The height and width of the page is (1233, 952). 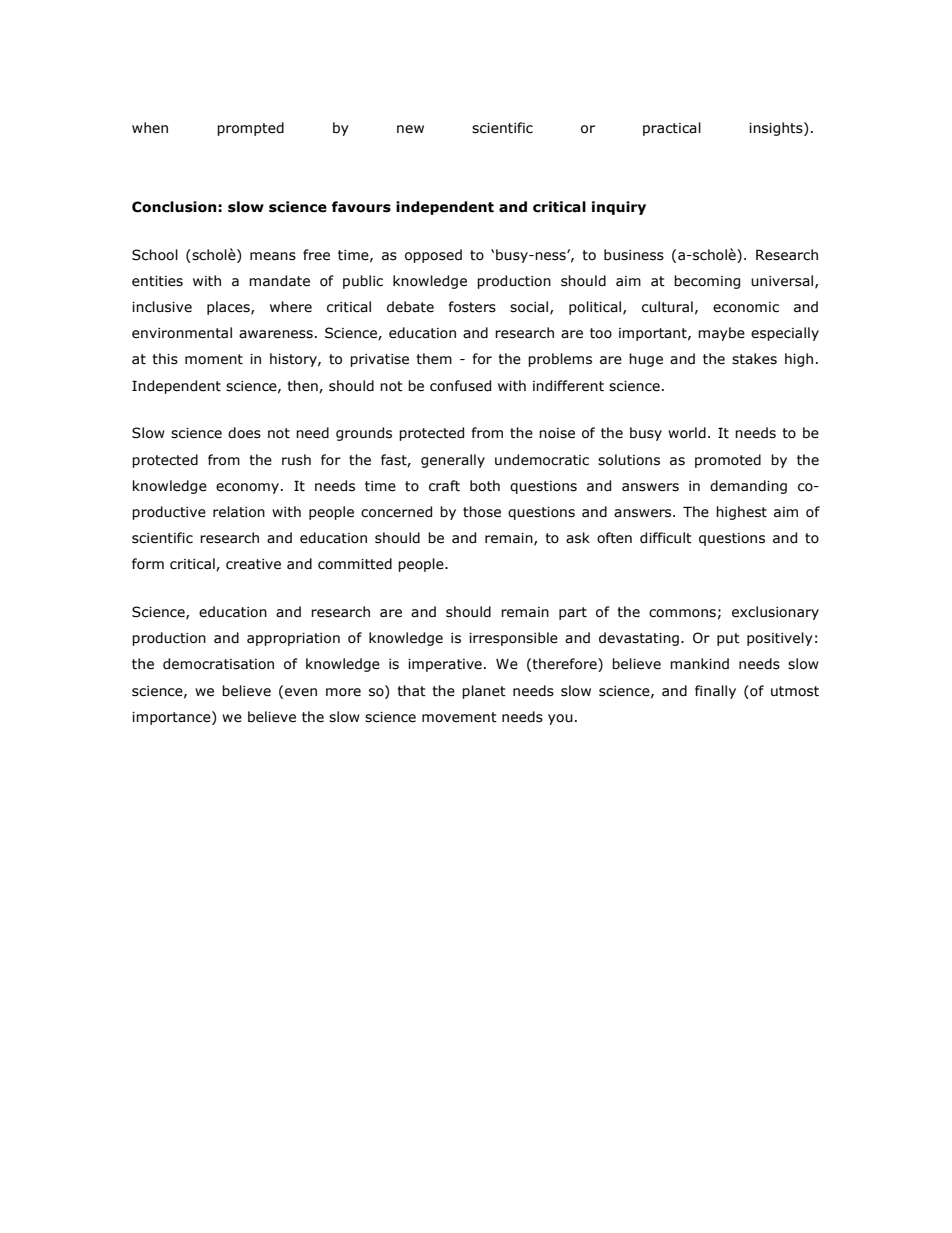 I want to click on new, so click(x=410, y=129).
